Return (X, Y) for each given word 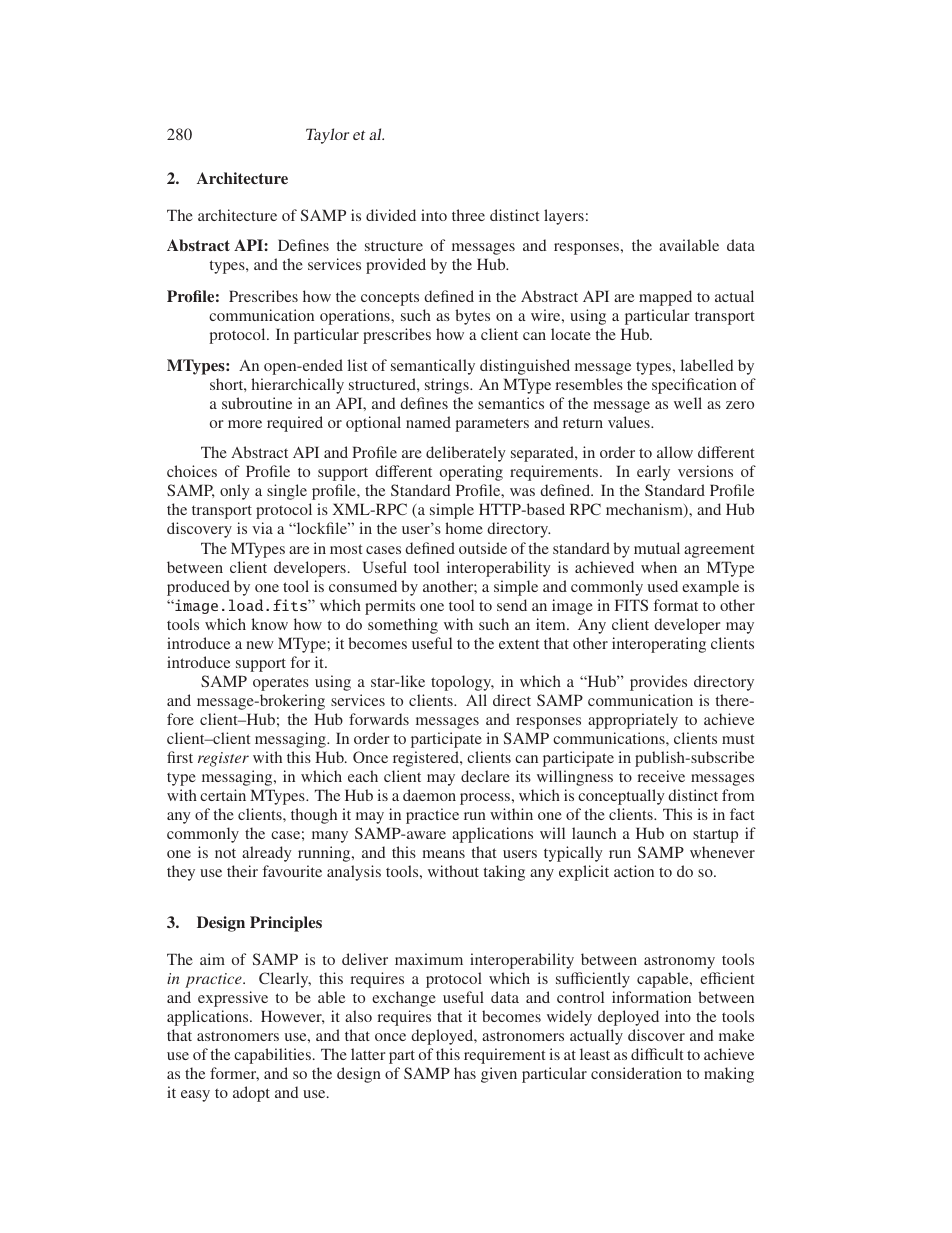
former (234, 1074)
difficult (657, 1054)
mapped (665, 298)
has (465, 1073)
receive (661, 776)
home (464, 528)
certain (223, 795)
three (468, 215)
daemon (429, 795)
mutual (657, 548)
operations (356, 317)
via (262, 528)
